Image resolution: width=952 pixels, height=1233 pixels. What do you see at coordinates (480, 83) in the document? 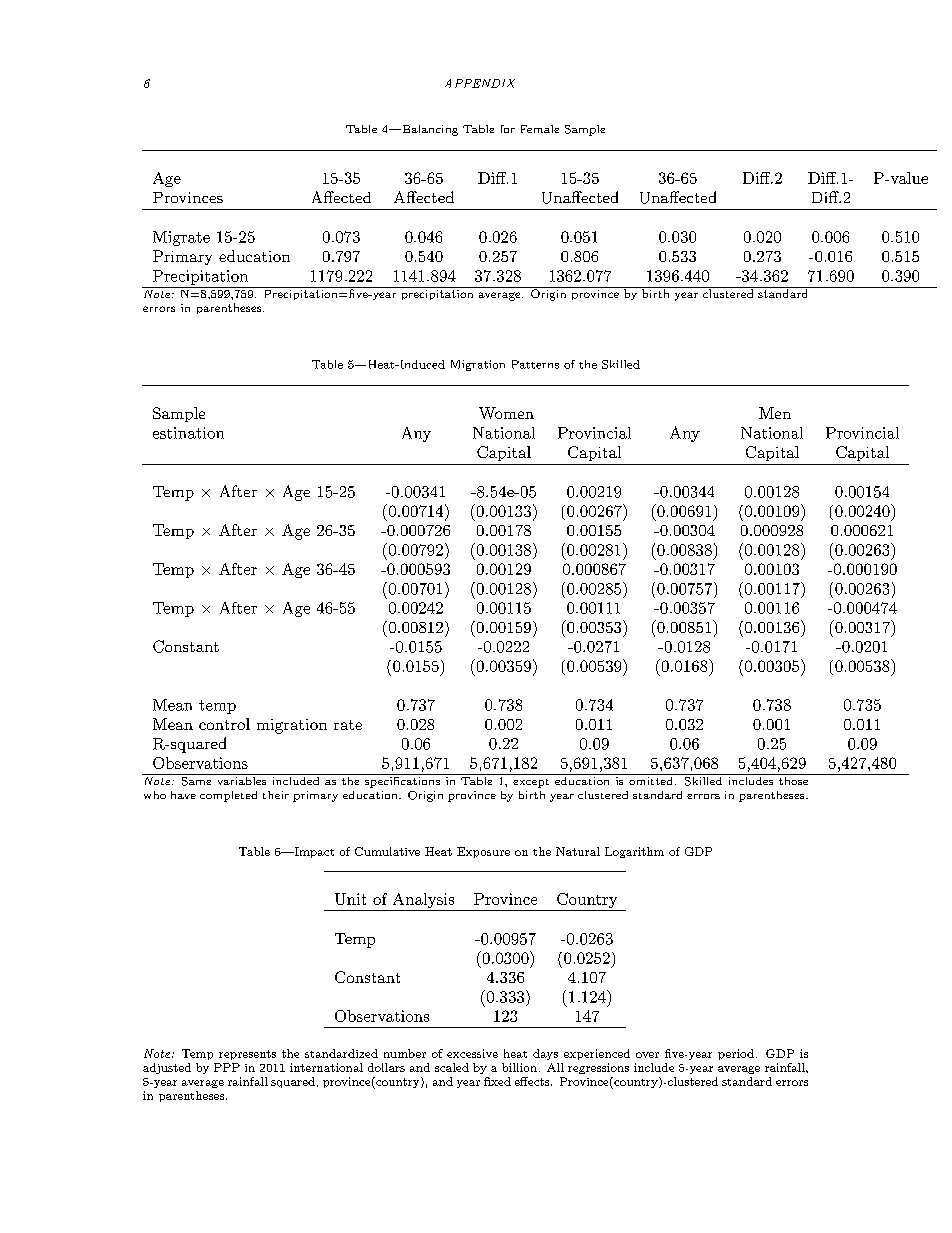
I see `APPENDIX` at bounding box center [480, 83].
